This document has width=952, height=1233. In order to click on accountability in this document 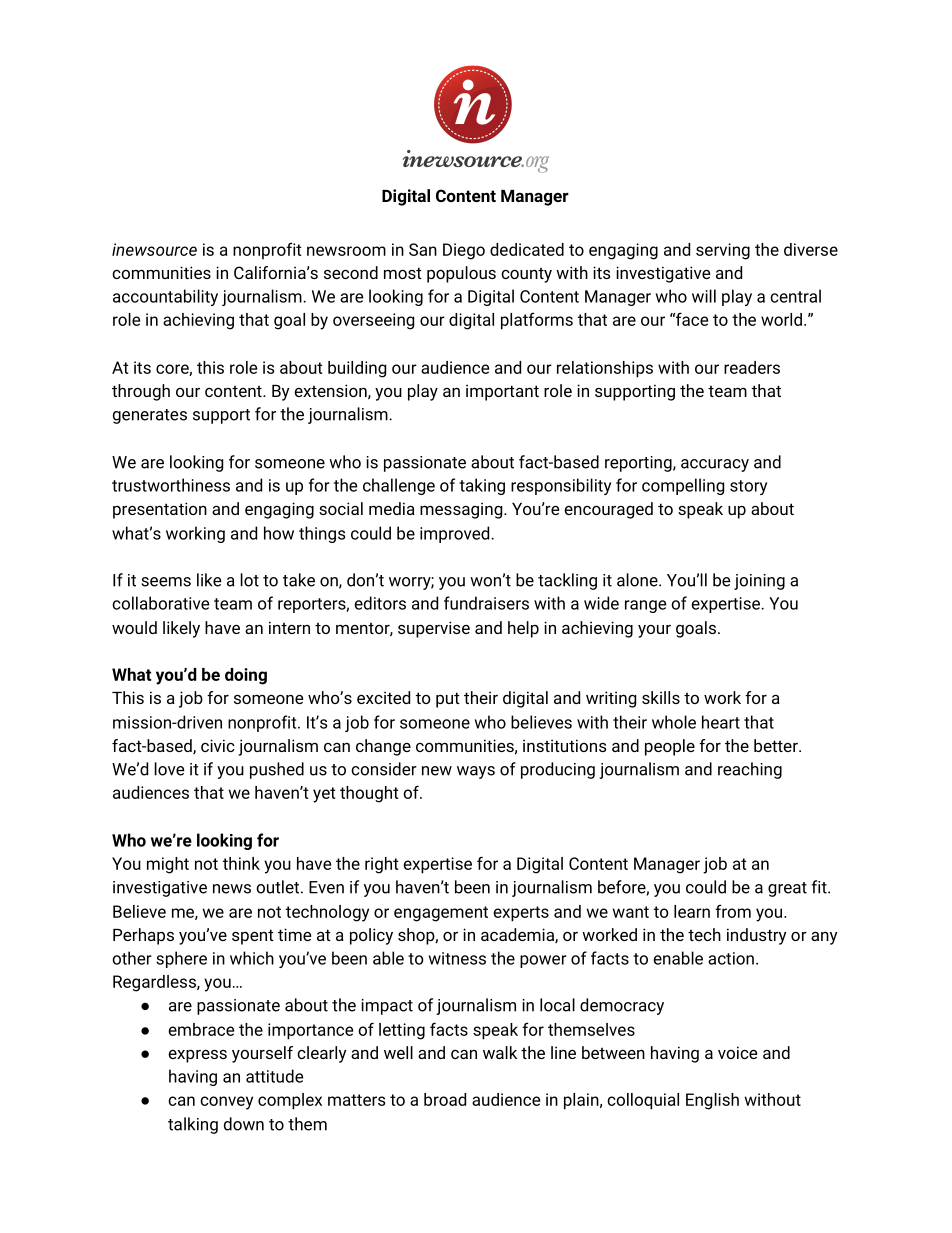, I will do `click(165, 297)`.
